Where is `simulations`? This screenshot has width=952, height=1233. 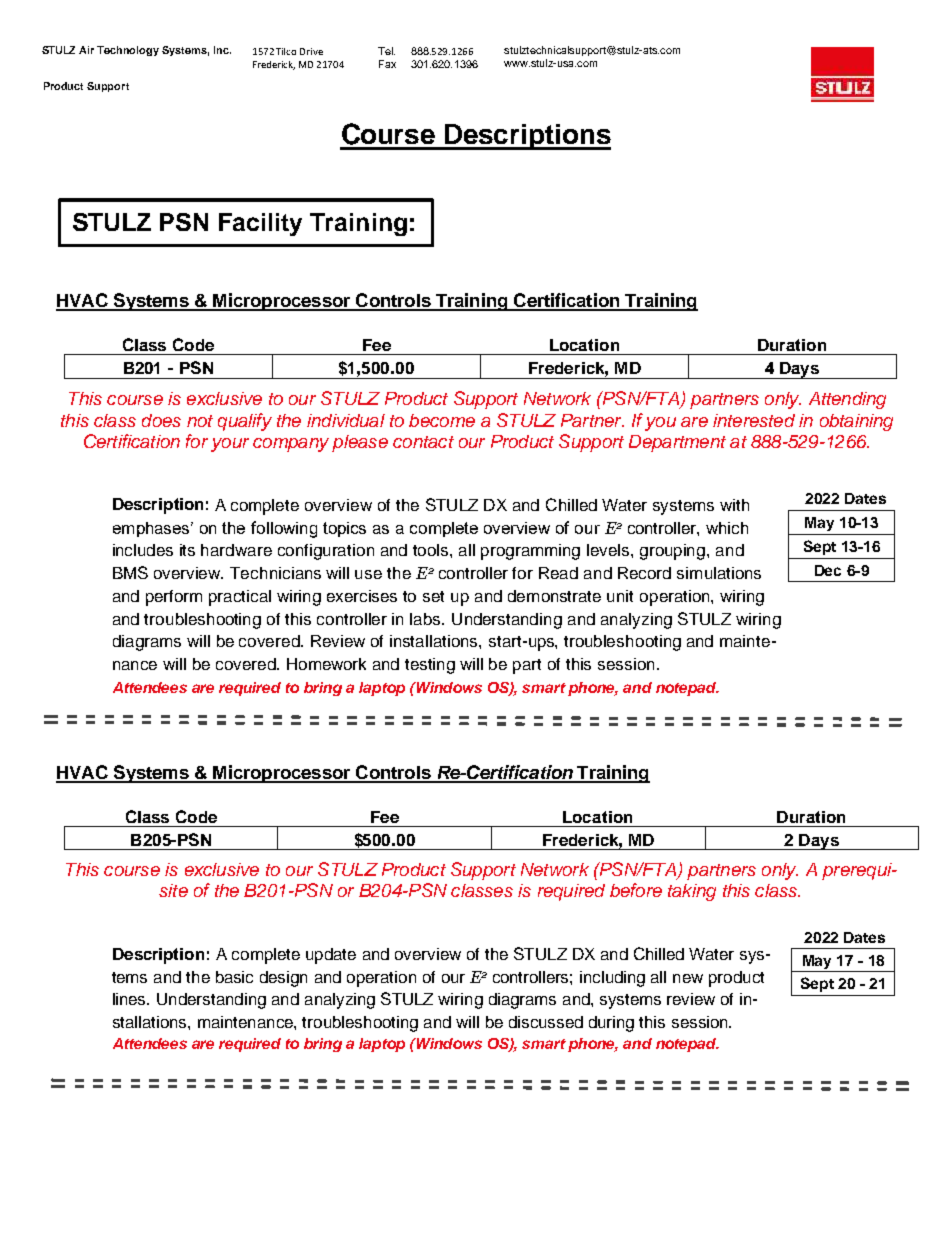 simulations is located at coordinates (719, 573).
